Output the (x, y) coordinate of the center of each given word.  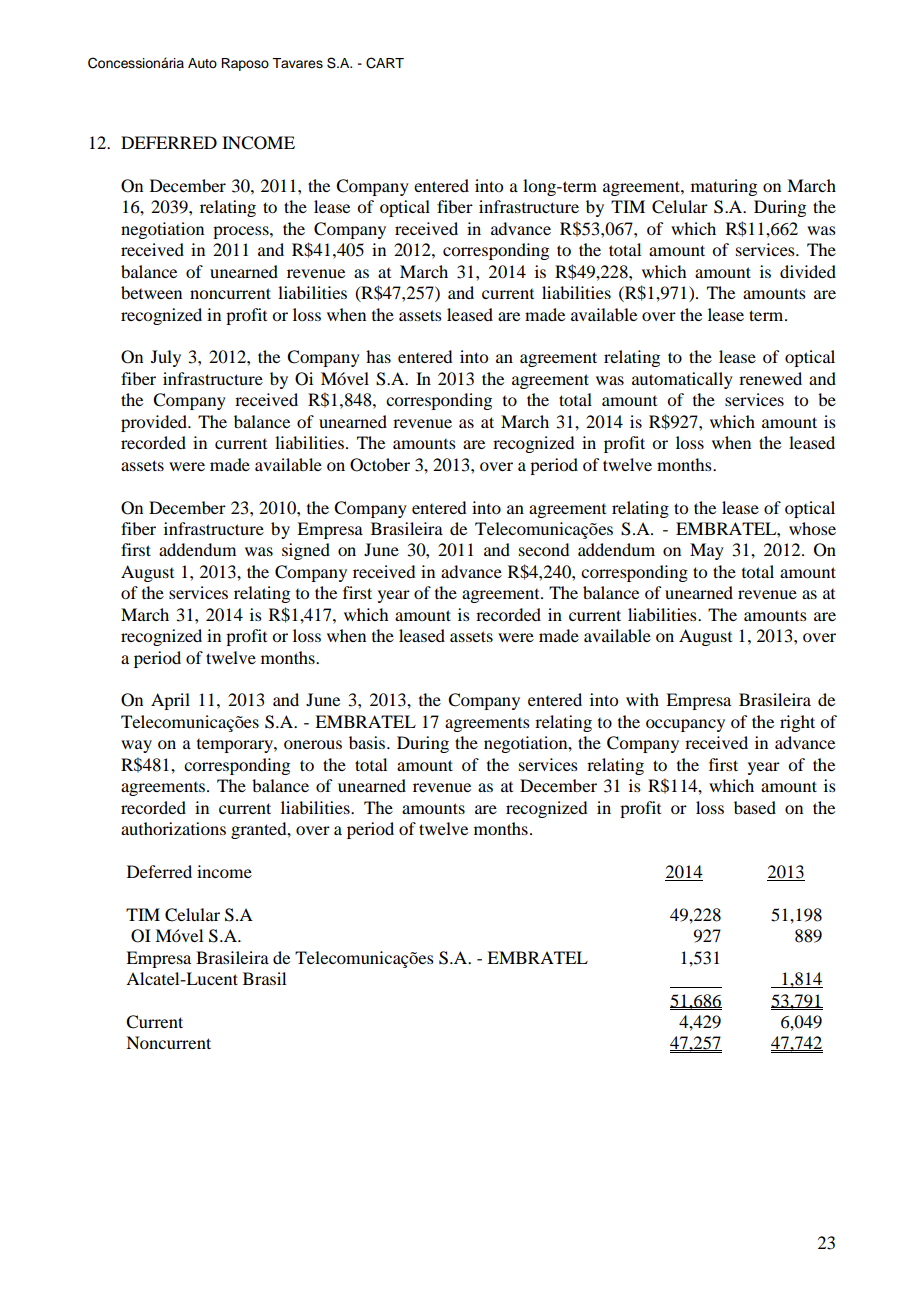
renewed (770, 378)
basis (368, 742)
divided (808, 271)
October (380, 465)
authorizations (173, 828)
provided (155, 423)
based (755, 807)
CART (385, 63)
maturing (724, 187)
